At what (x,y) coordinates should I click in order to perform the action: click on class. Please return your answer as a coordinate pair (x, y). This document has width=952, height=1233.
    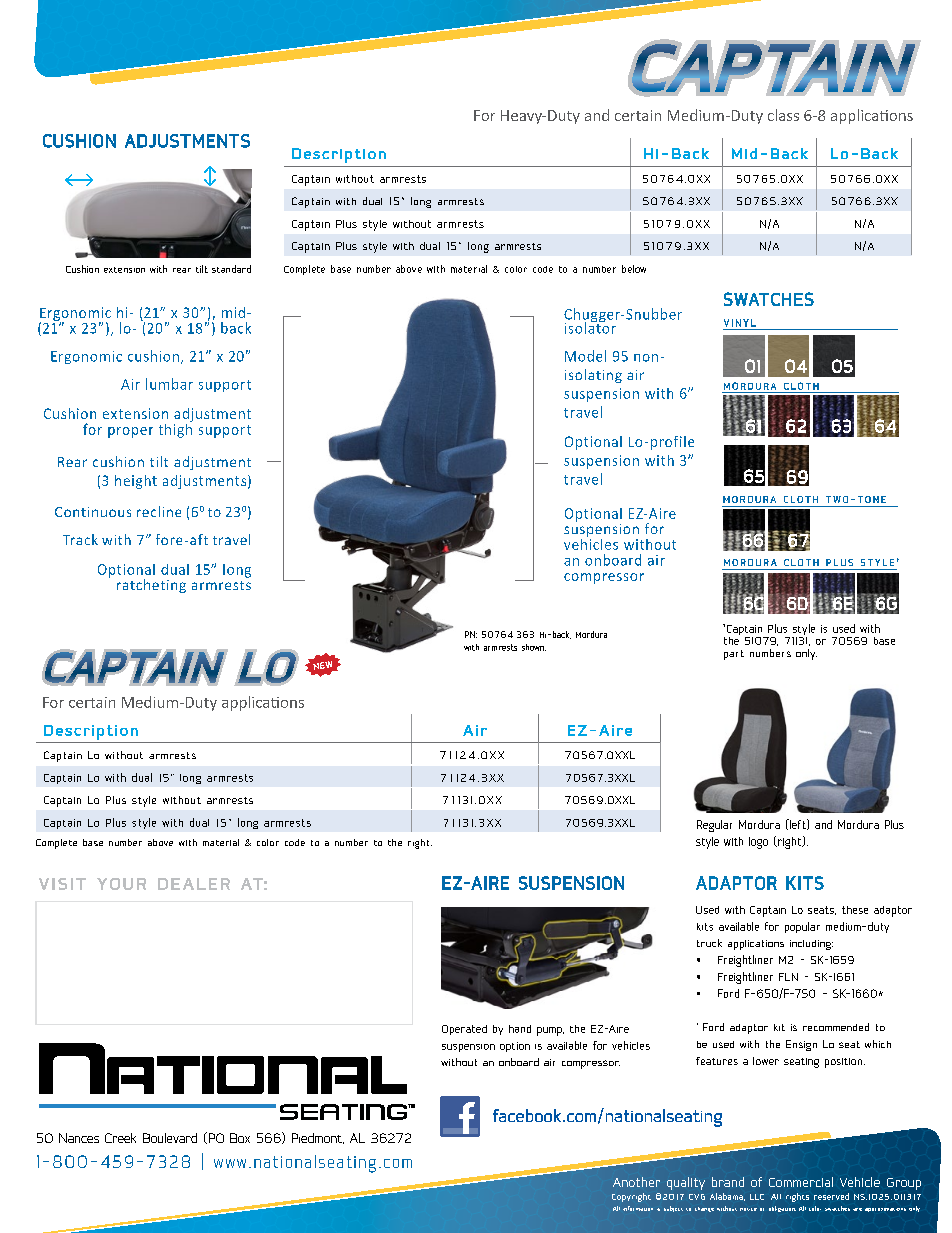
    Looking at the image, I should click on (783, 115).
